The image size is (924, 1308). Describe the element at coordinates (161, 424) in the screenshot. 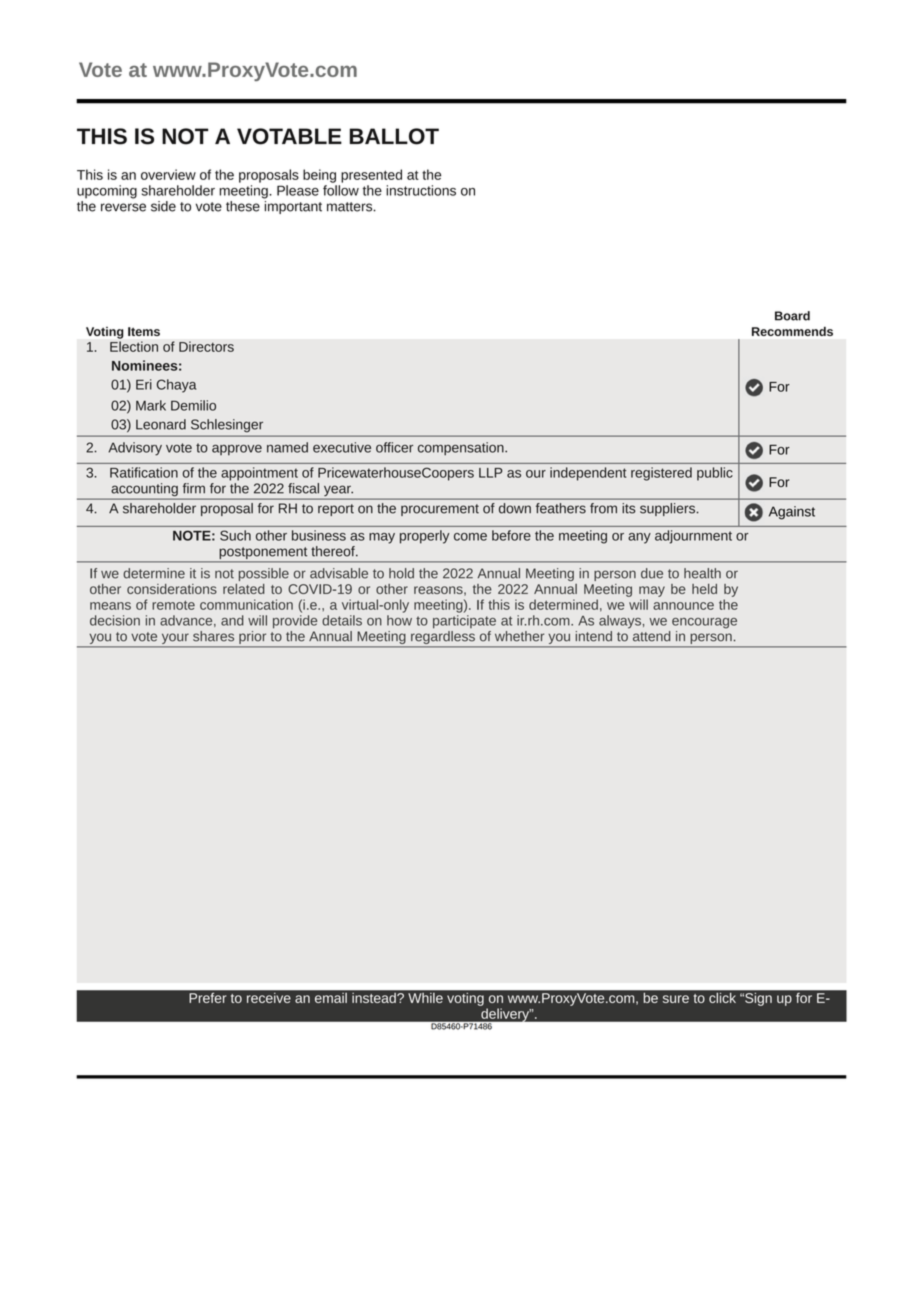

I see `Leonard` at that location.
